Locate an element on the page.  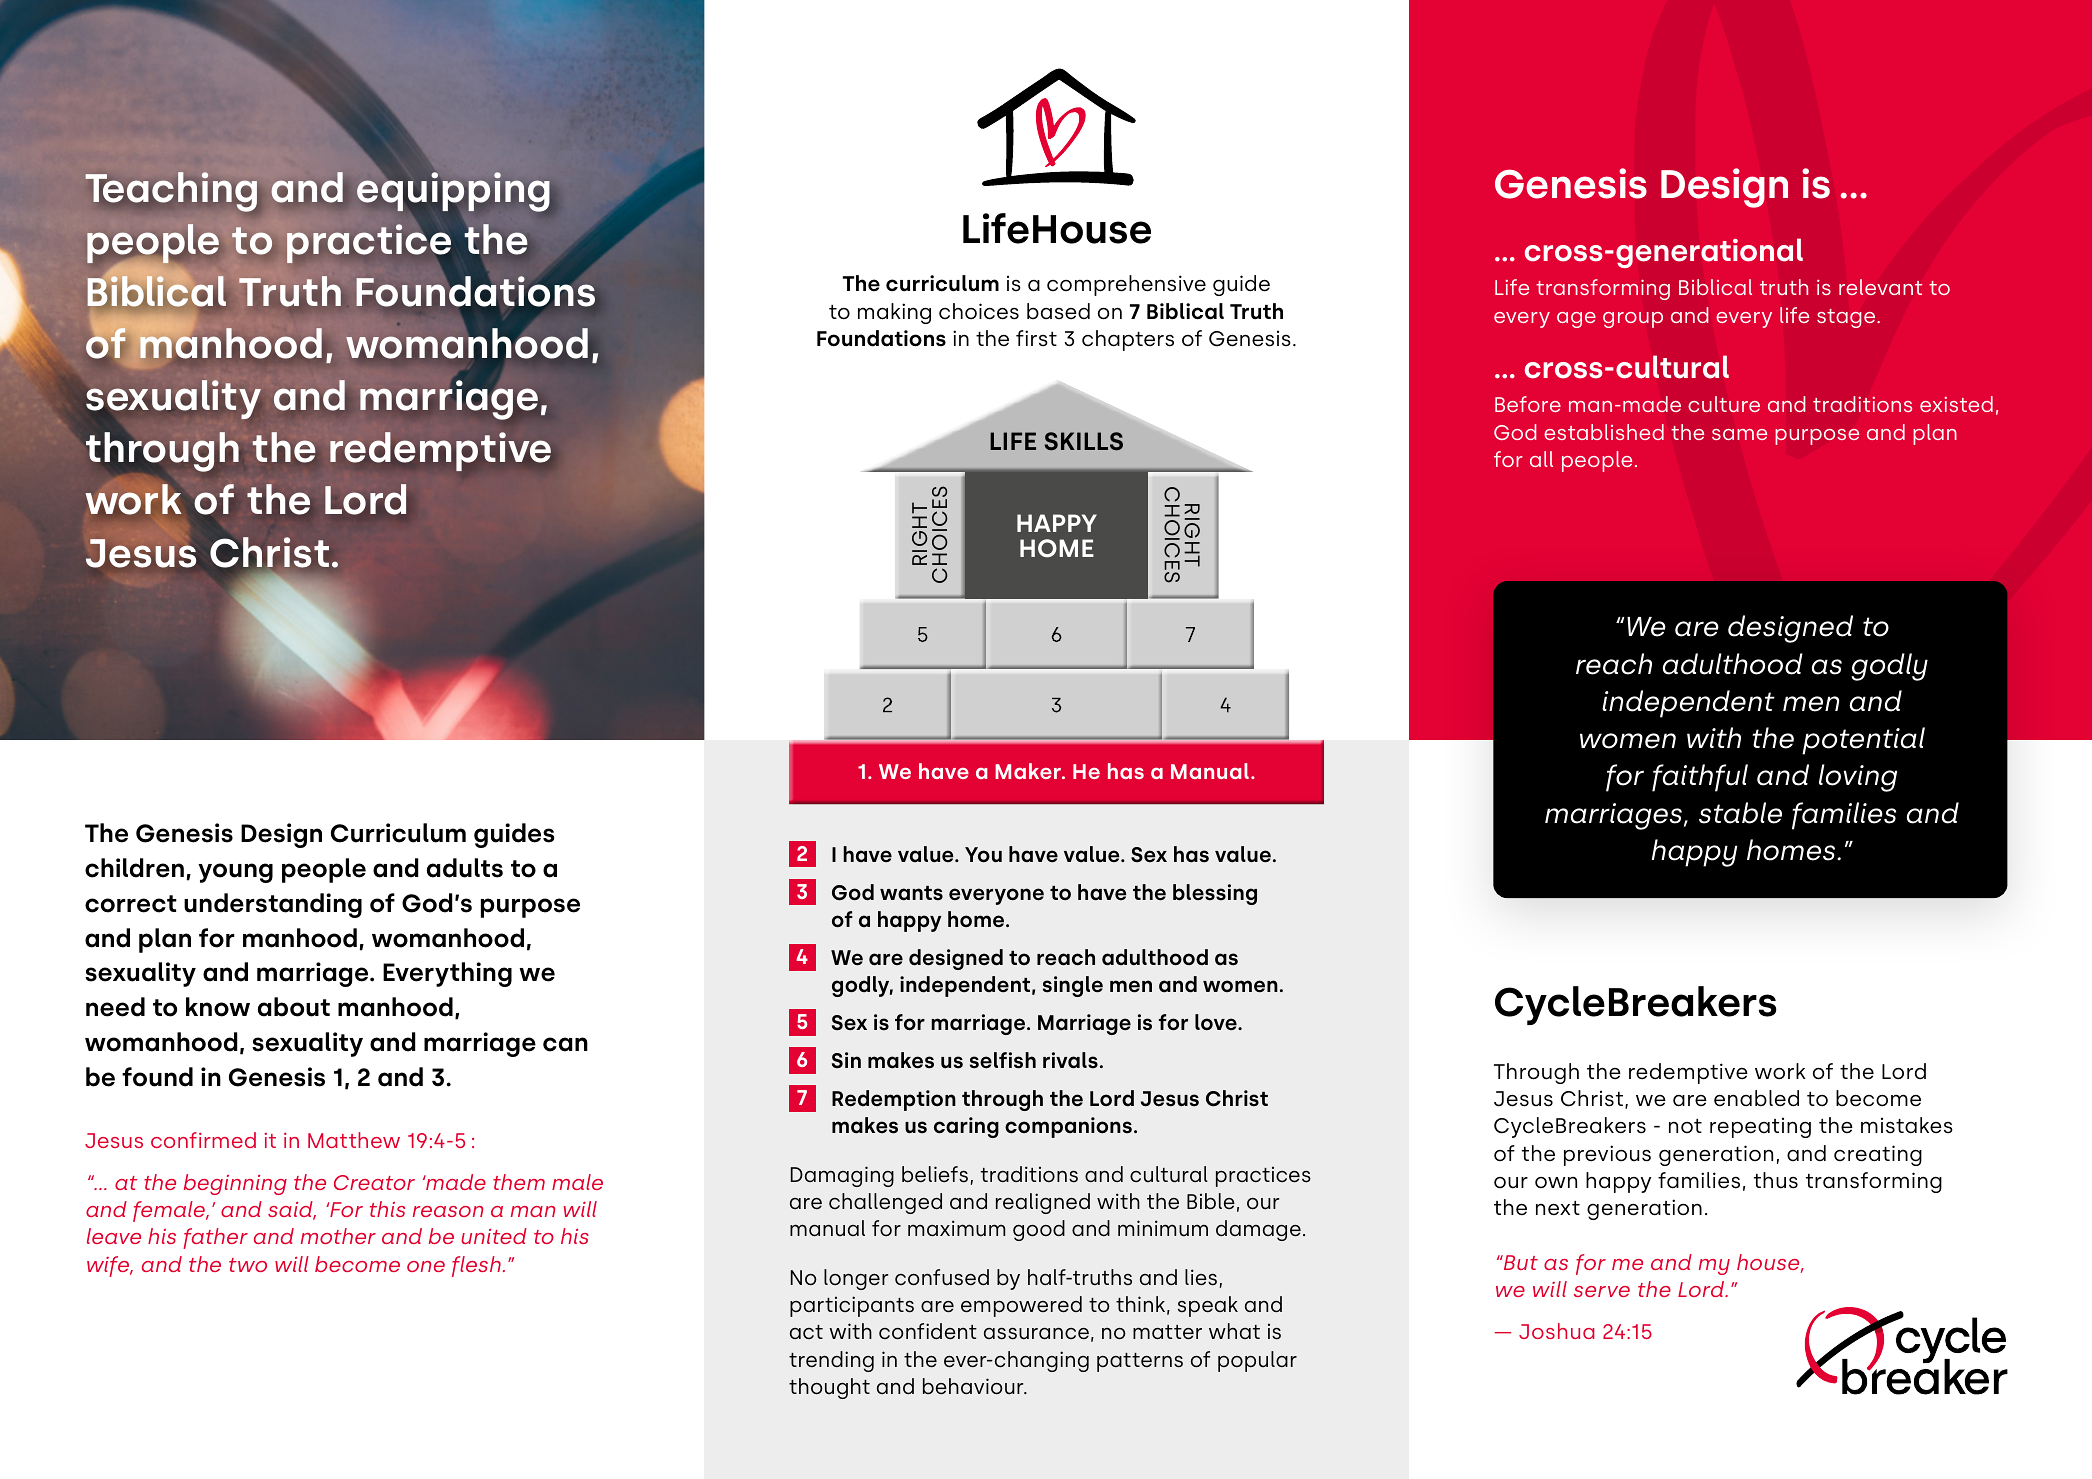
enabled is located at coordinates (1756, 1098).
